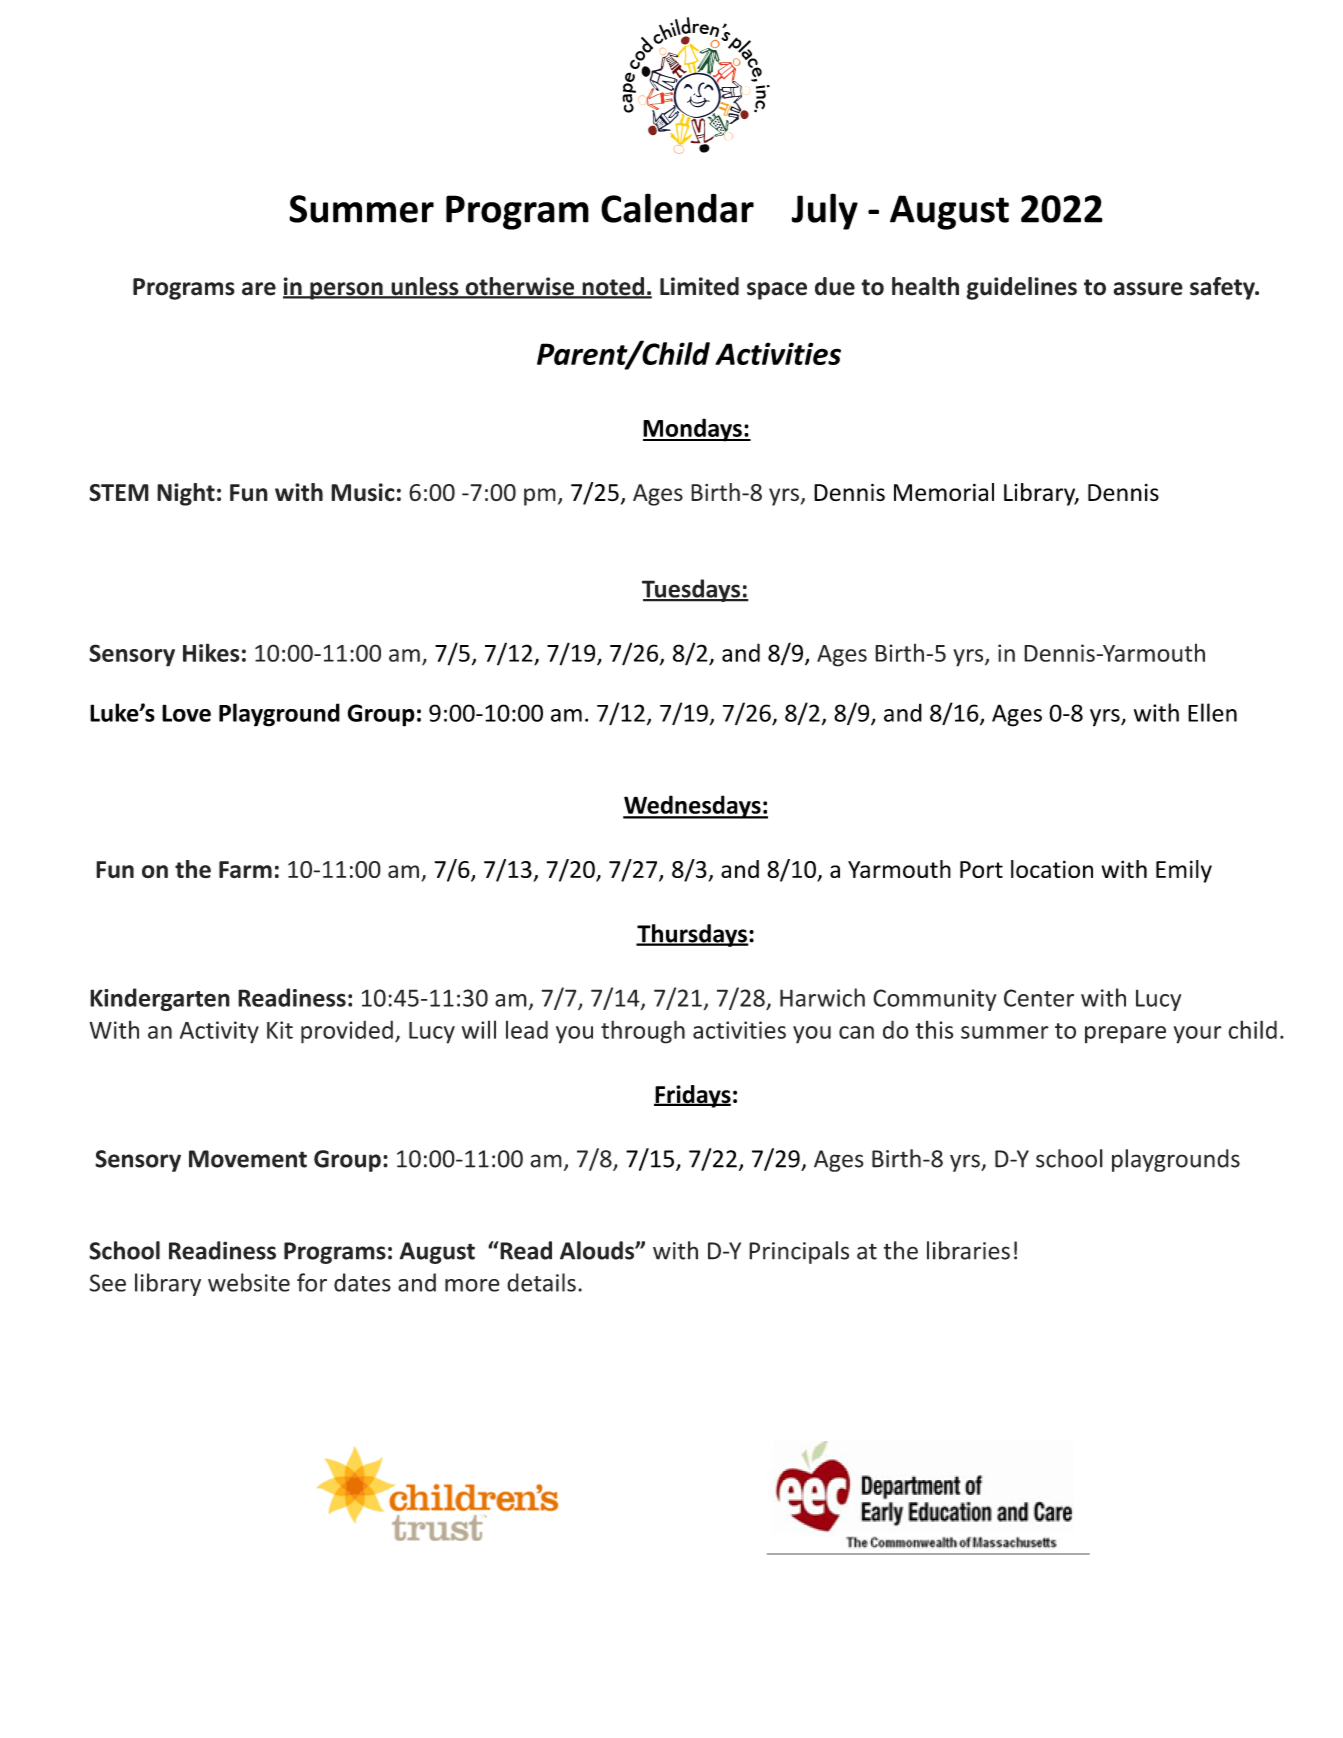  I want to click on website, so click(249, 1282).
